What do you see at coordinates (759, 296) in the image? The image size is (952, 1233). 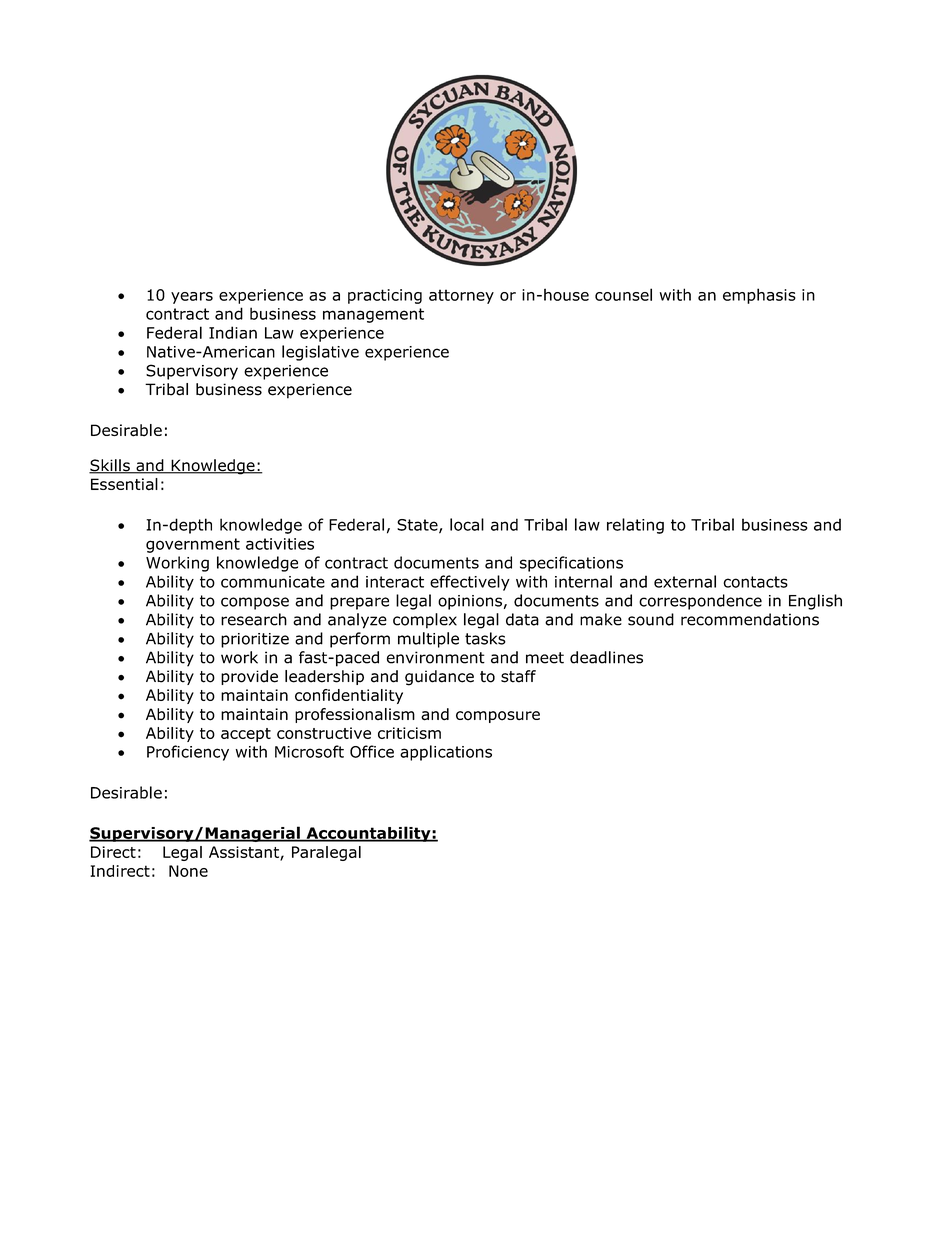 I see `emphasis` at bounding box center [759, 296].
